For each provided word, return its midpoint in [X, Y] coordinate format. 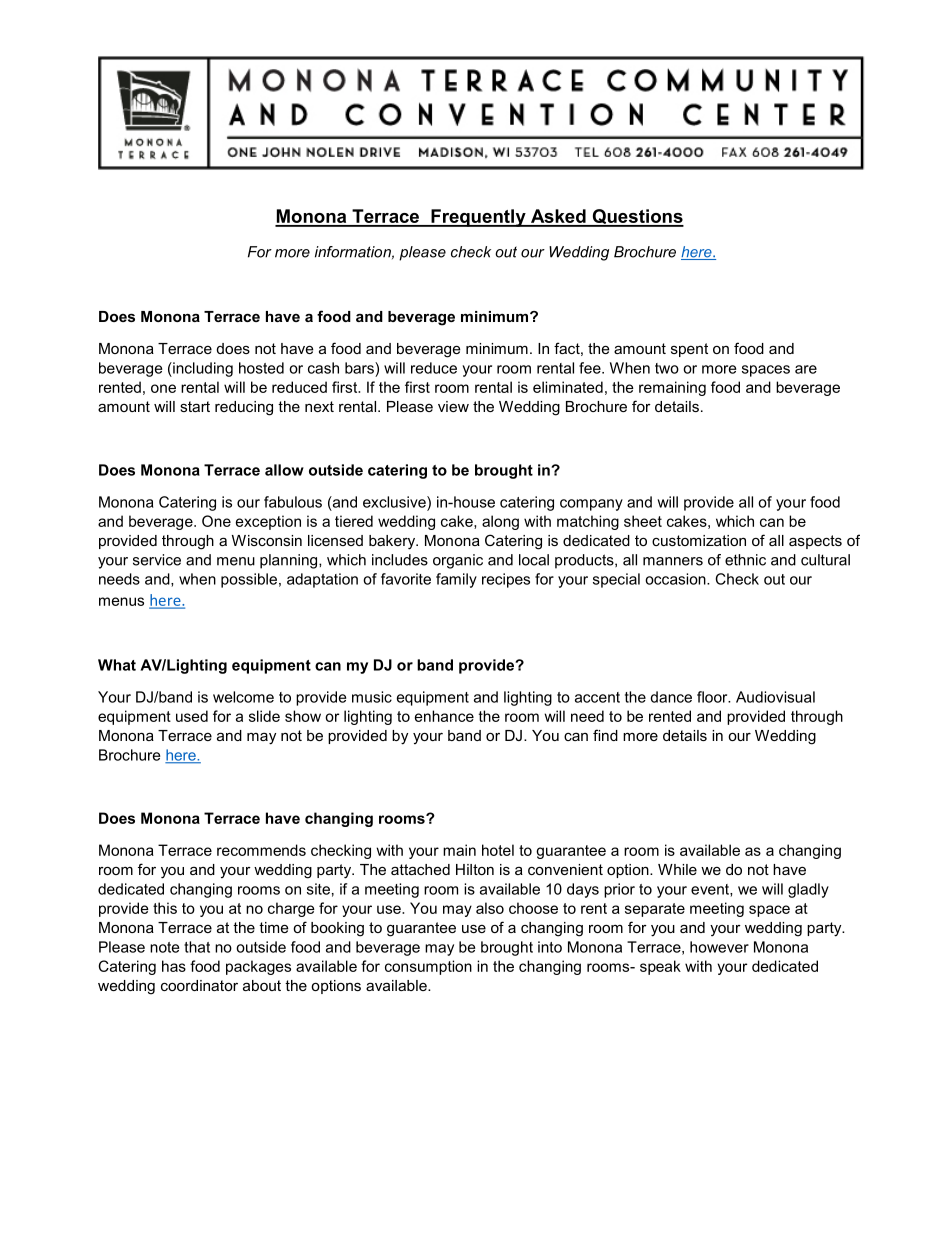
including [202, 369]
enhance [444, 716]
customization [699, 540]
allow [284, 470]
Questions [637, 218]
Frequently [478, 218]
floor [713, 697]
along [500, 522]
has [174, 966]
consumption [428, 967]
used [192, 716]
